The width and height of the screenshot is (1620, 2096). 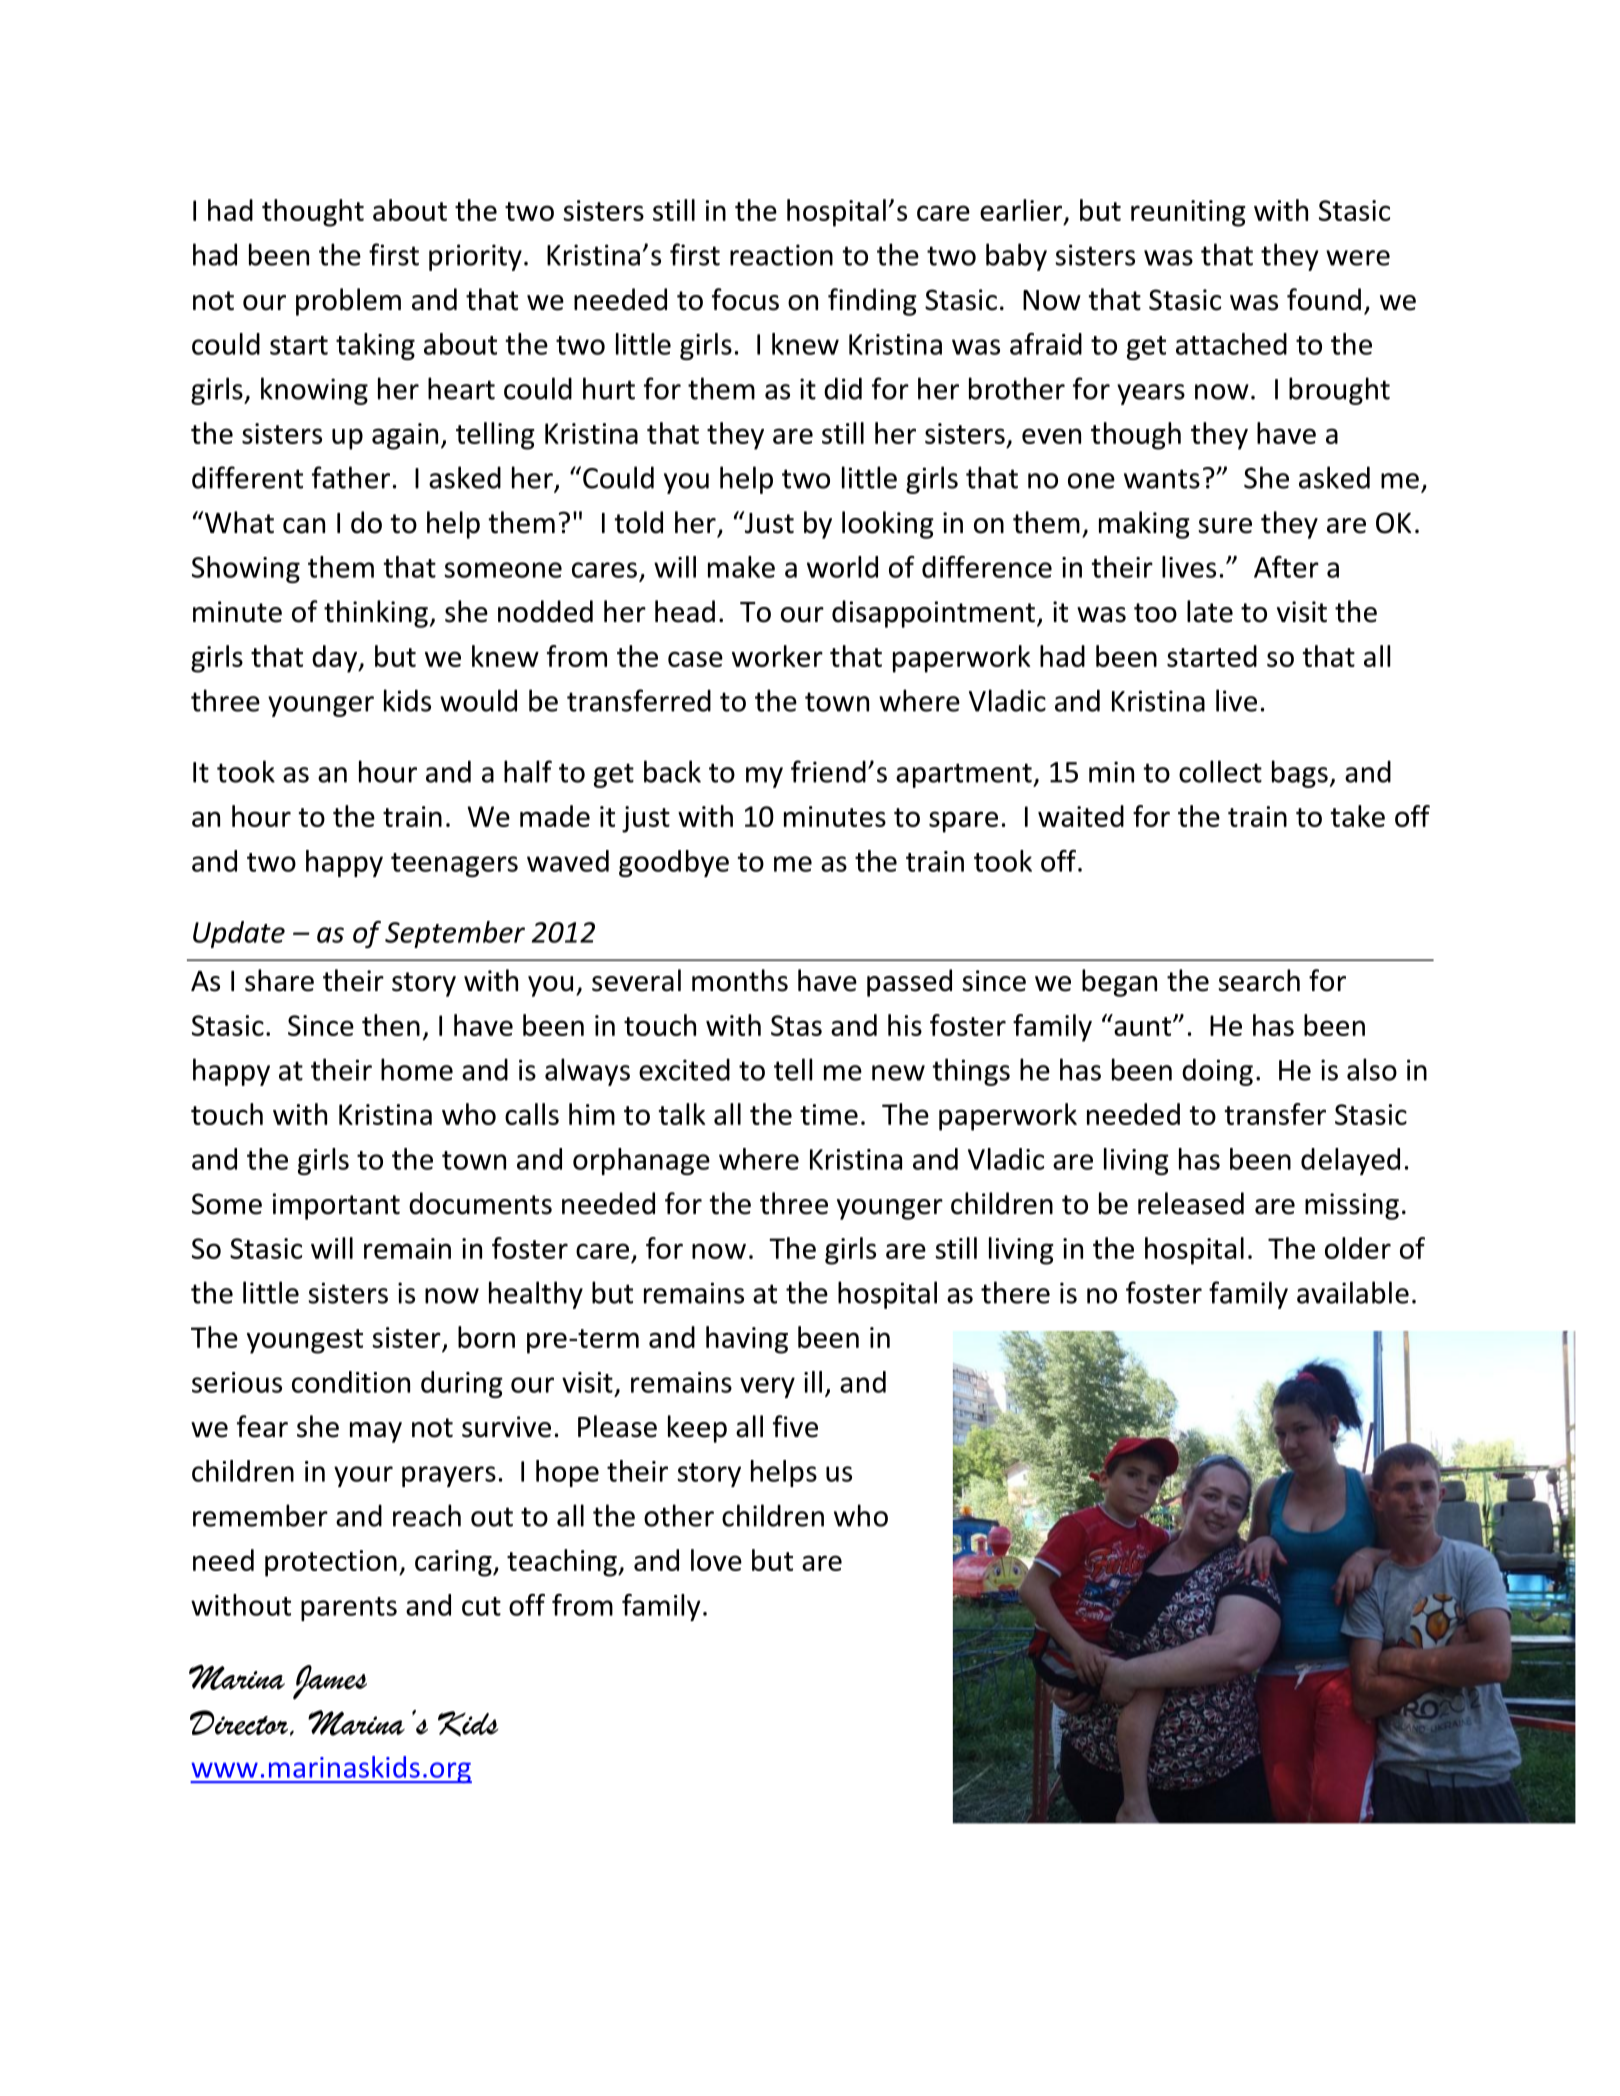 I want to click on love, so click(x=716, y=1560).
